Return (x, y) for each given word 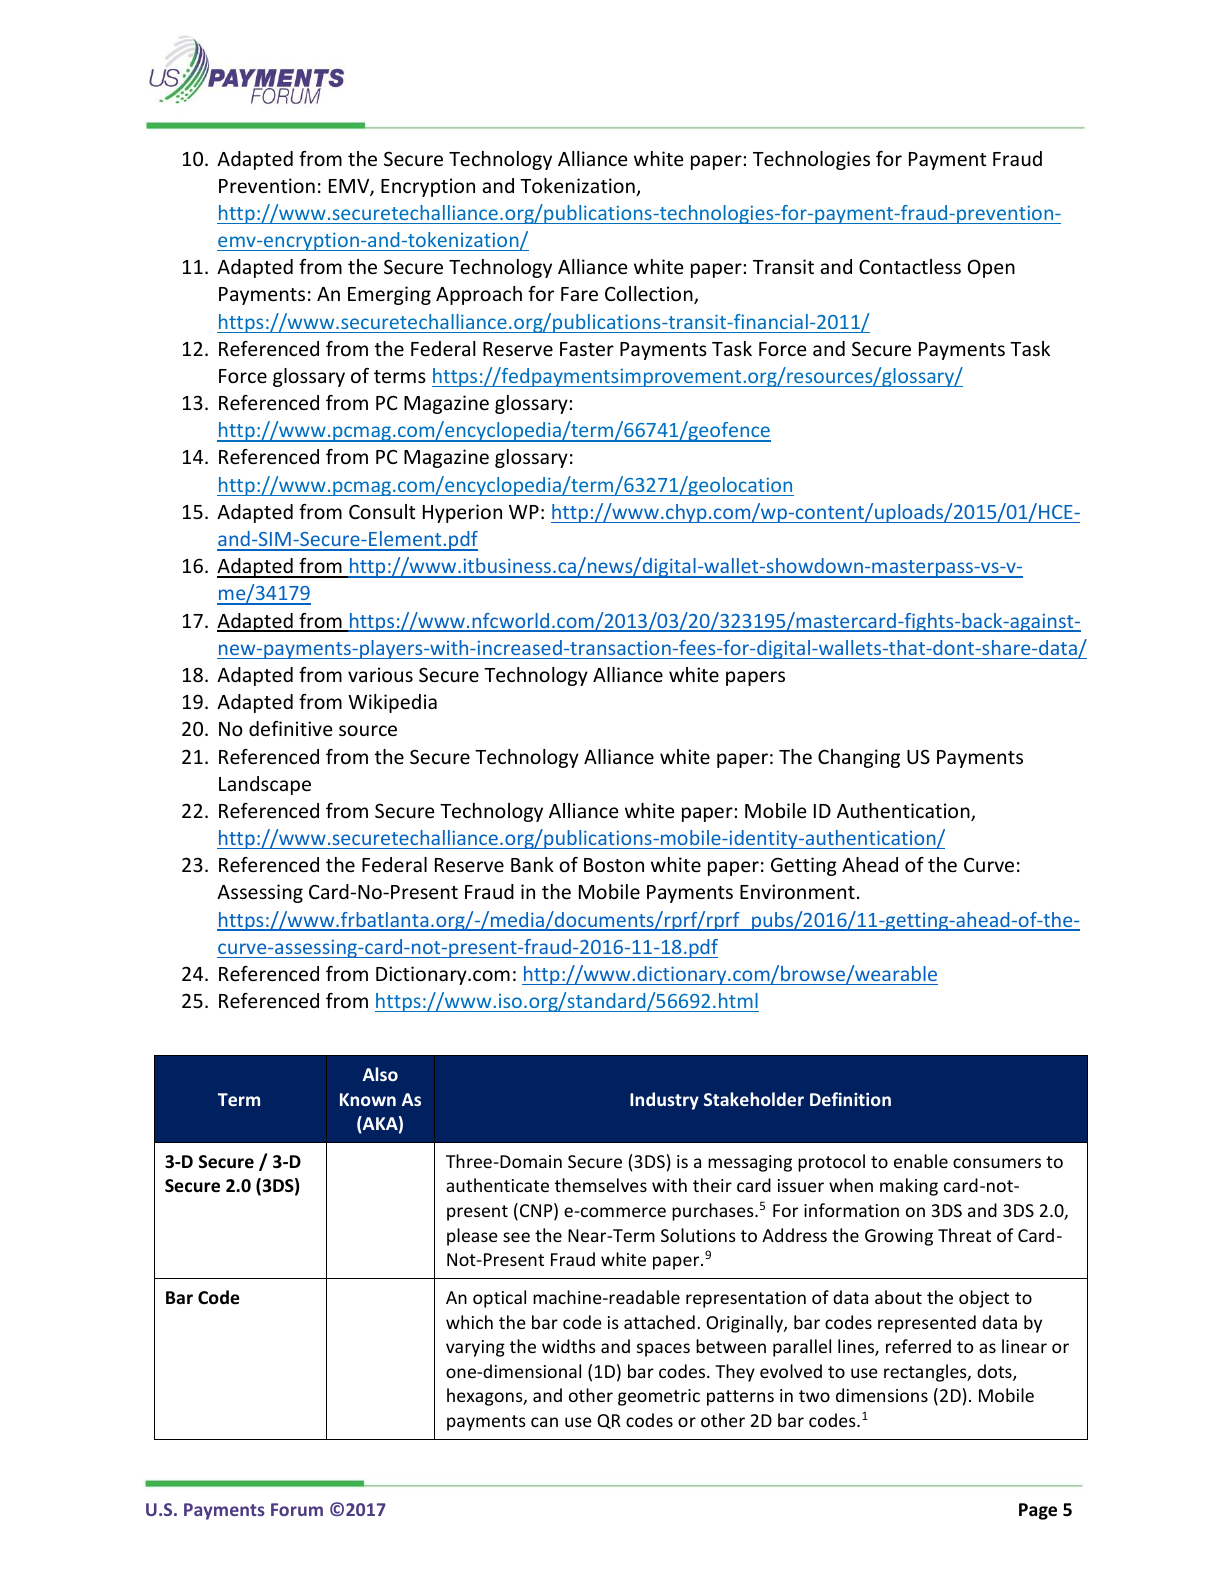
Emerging (389, 295)
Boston (614, 865)
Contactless (910, 266)
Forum (297, 1509)
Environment (797, 891)
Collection (650, 295)
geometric (659, 1397)
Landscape (265, 785)
